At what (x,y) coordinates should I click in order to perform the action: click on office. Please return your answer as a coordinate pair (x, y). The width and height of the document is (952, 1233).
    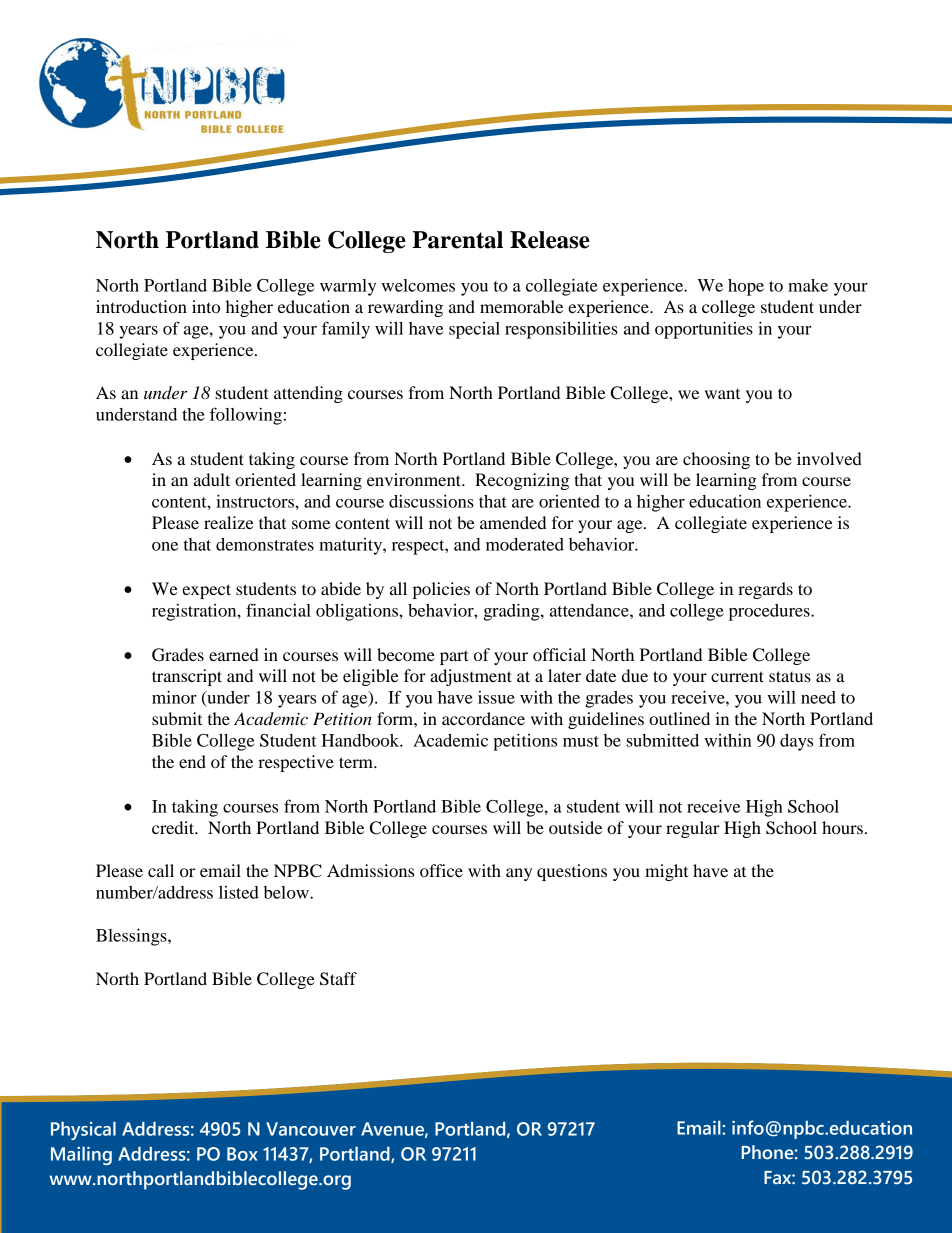
    Looking at the image, I should click on (441, 870).
